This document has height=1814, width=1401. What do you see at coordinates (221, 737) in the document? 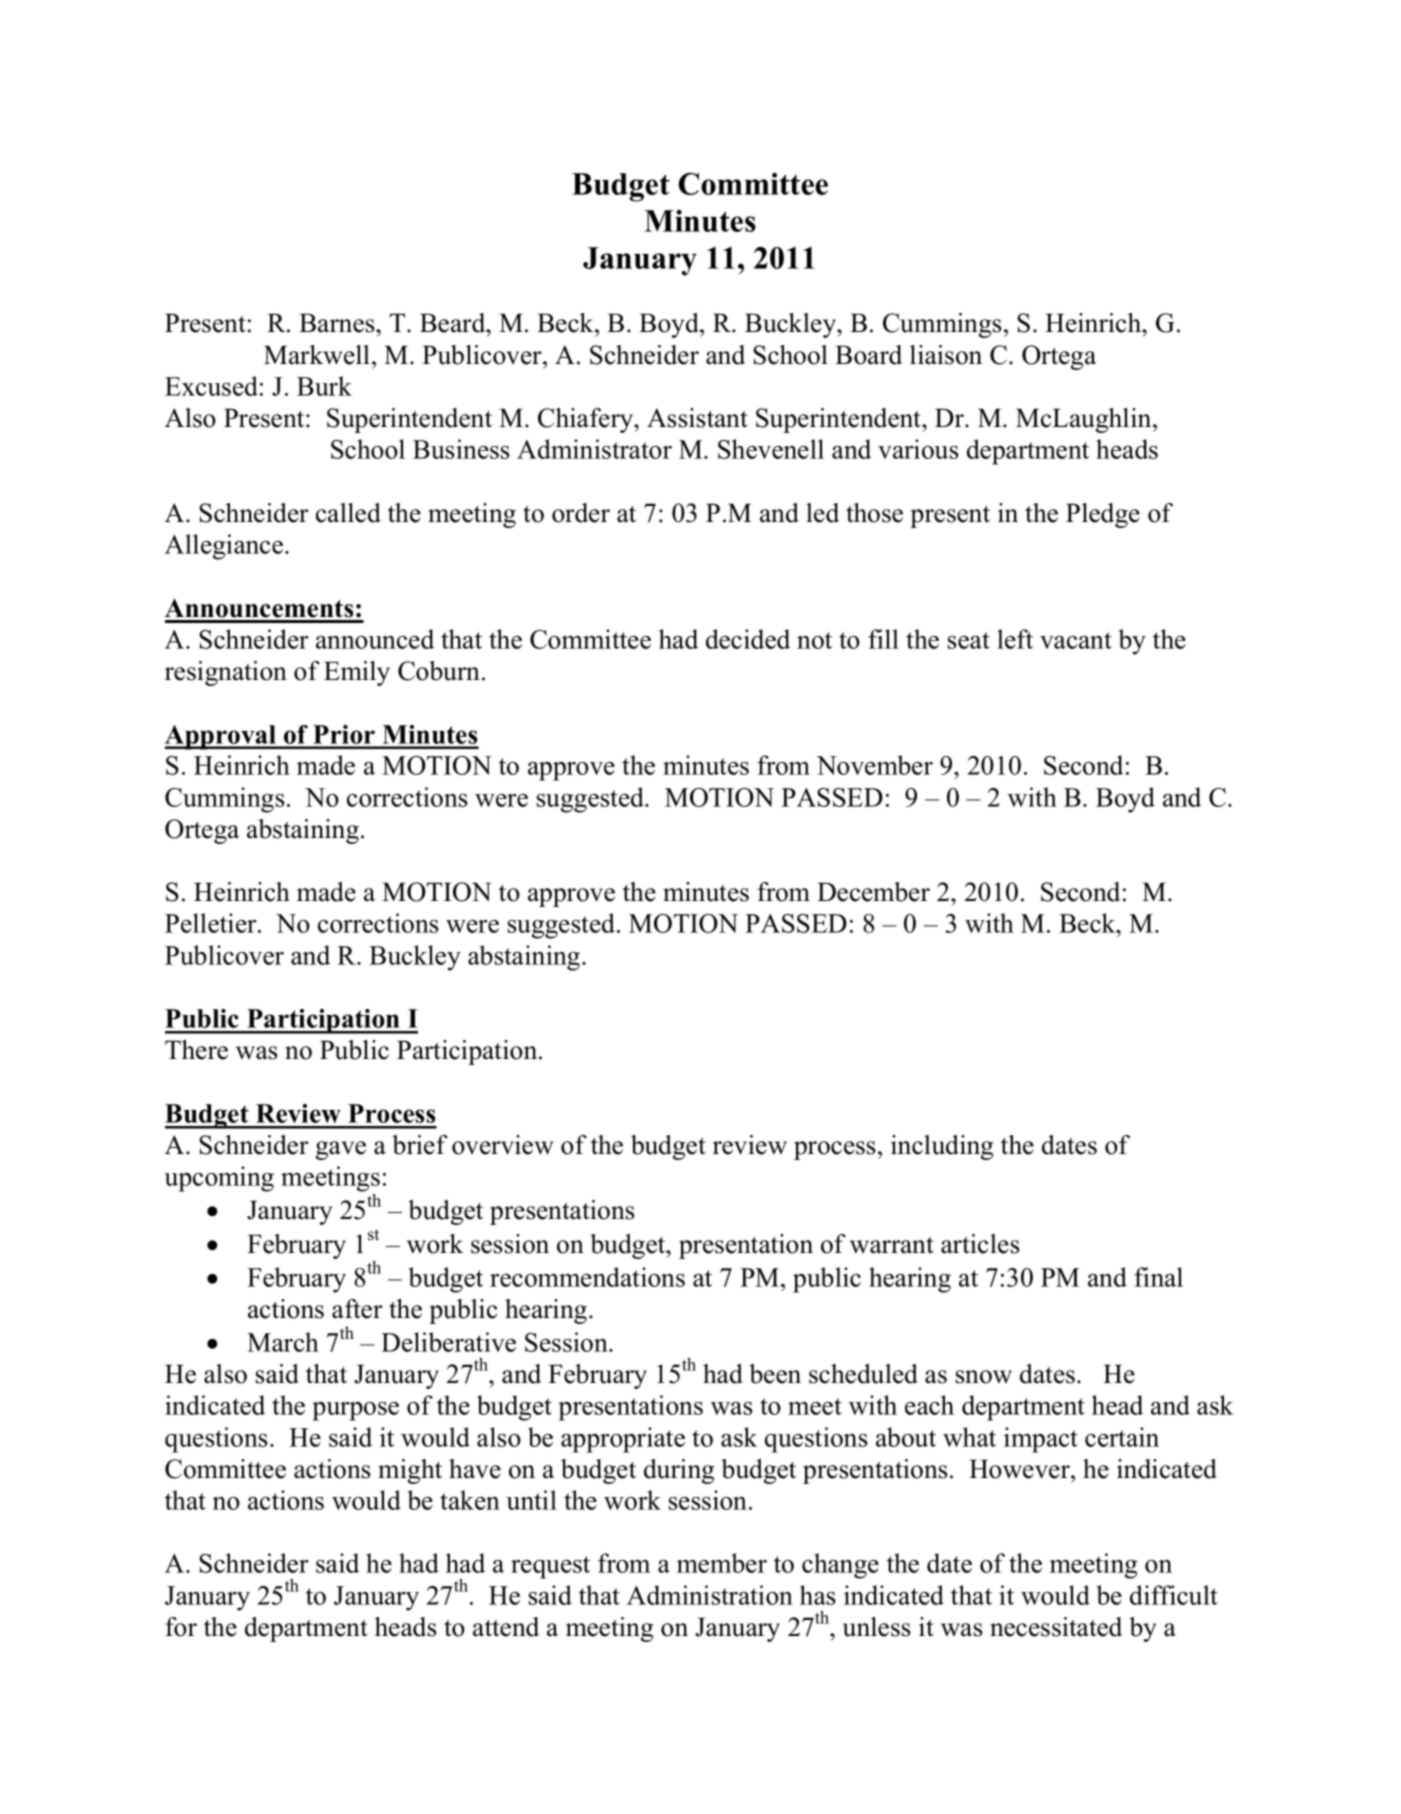
I see `Approval` at bounding box center [221, 737].
